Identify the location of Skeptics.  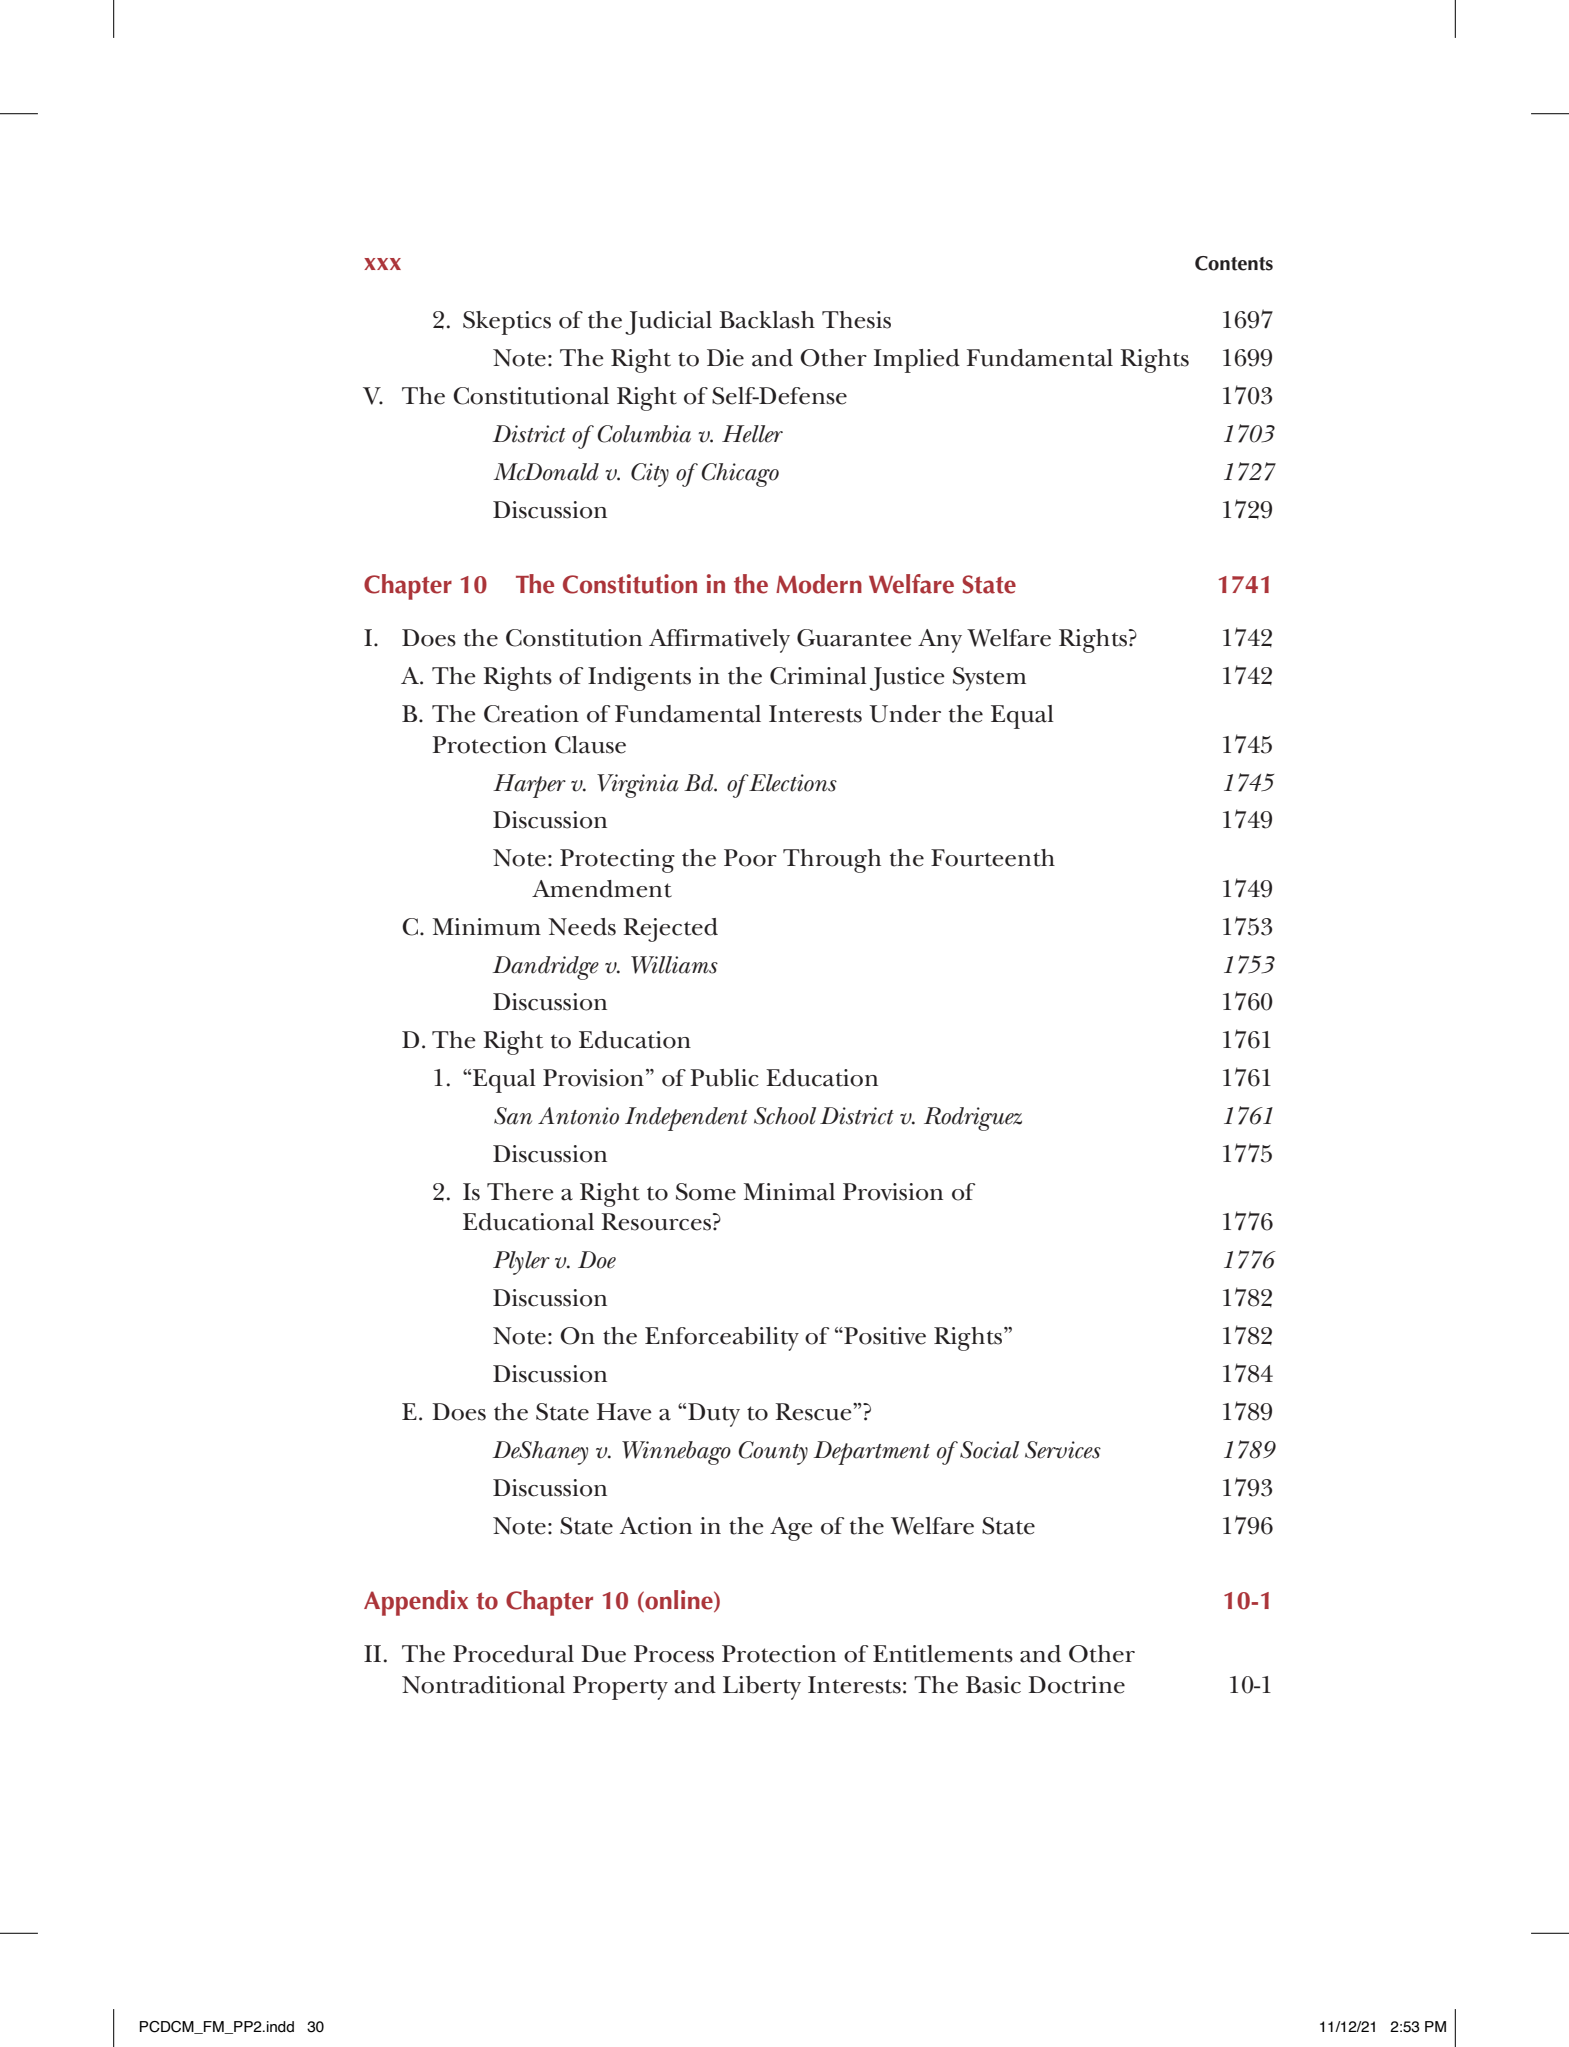
(507, 323).
